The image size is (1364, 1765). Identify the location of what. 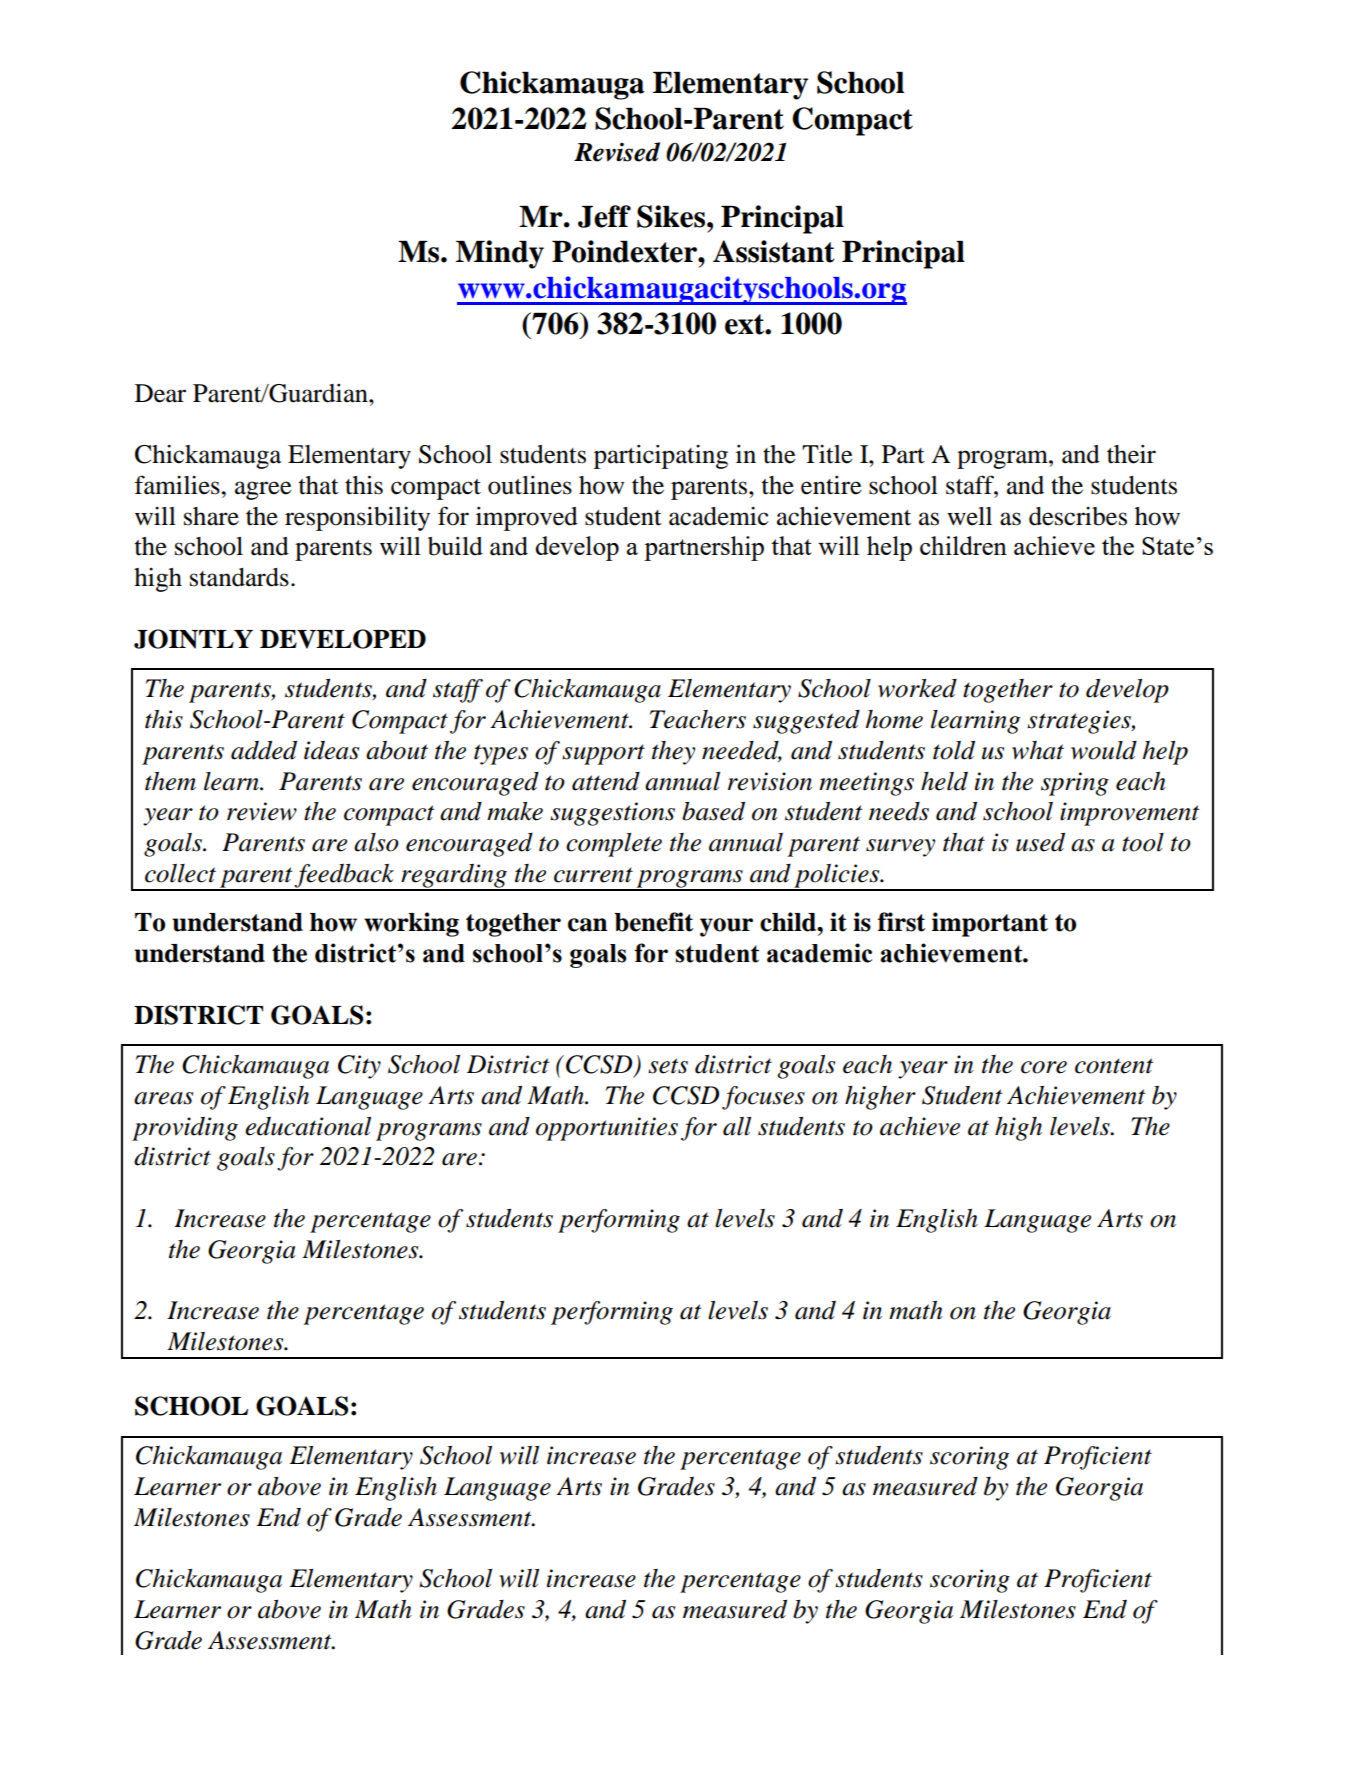
(1038, 750).
